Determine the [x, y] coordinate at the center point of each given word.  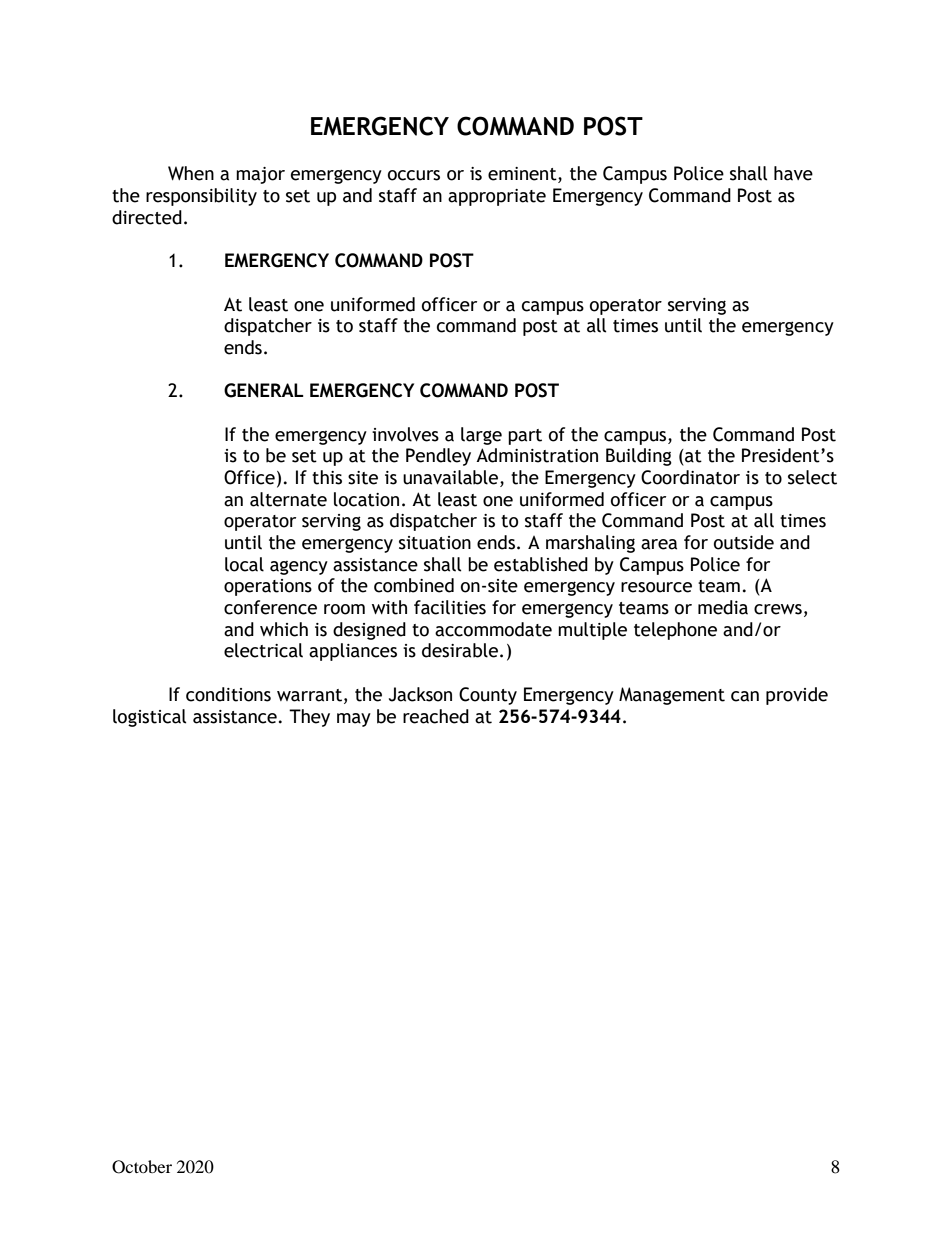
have [793, 173]
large [481, 436]
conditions [228, 694]
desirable [460, 650]
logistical [150, 718]
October [142, 1167]
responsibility [201, 197]
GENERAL [264, 390]
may [354, 720]
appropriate [497, 197]
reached [436, 716]
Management [672, 696]
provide [797, 696]
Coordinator [690, 477]
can [745, 696]
